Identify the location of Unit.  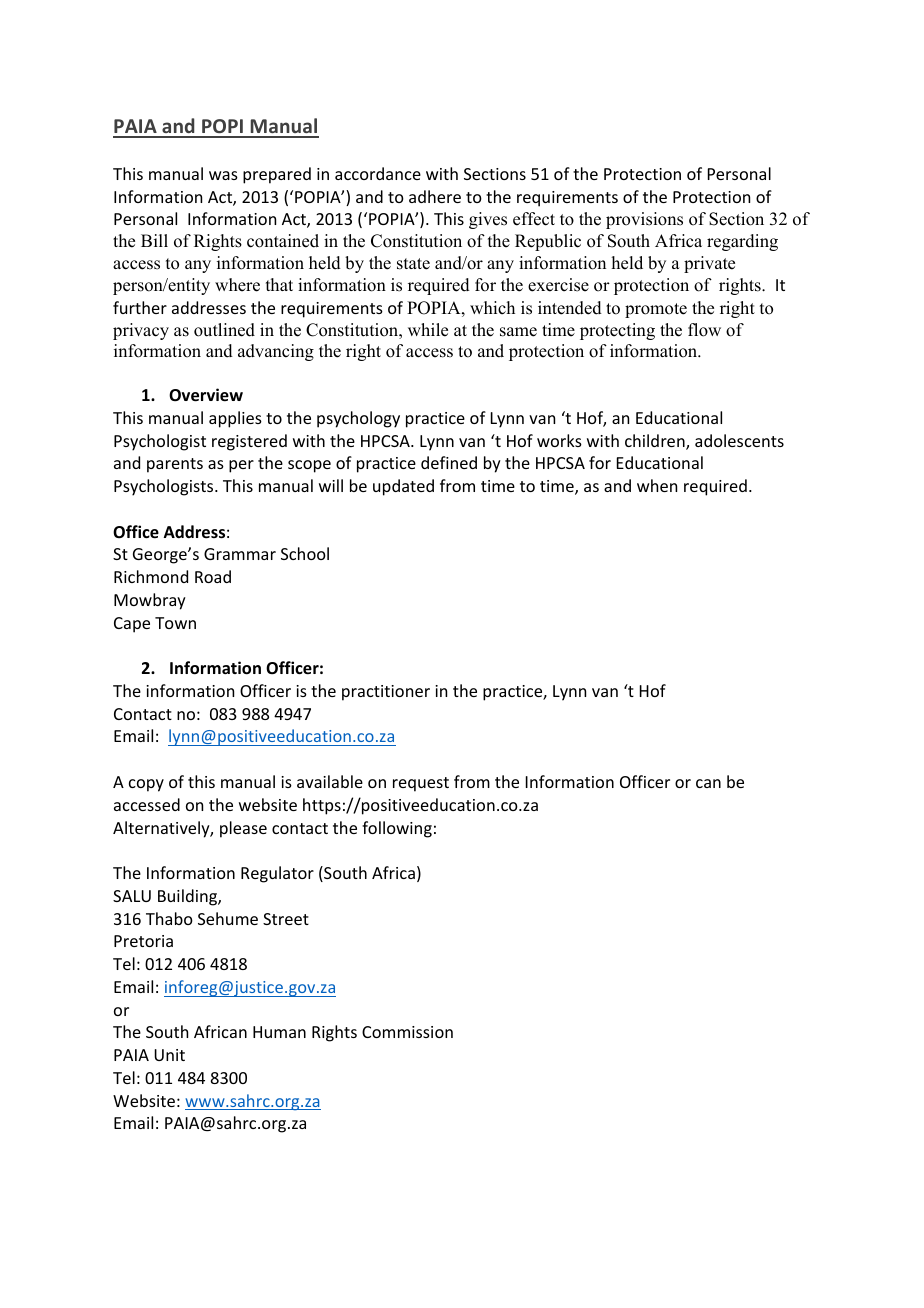
(169, 1055).
